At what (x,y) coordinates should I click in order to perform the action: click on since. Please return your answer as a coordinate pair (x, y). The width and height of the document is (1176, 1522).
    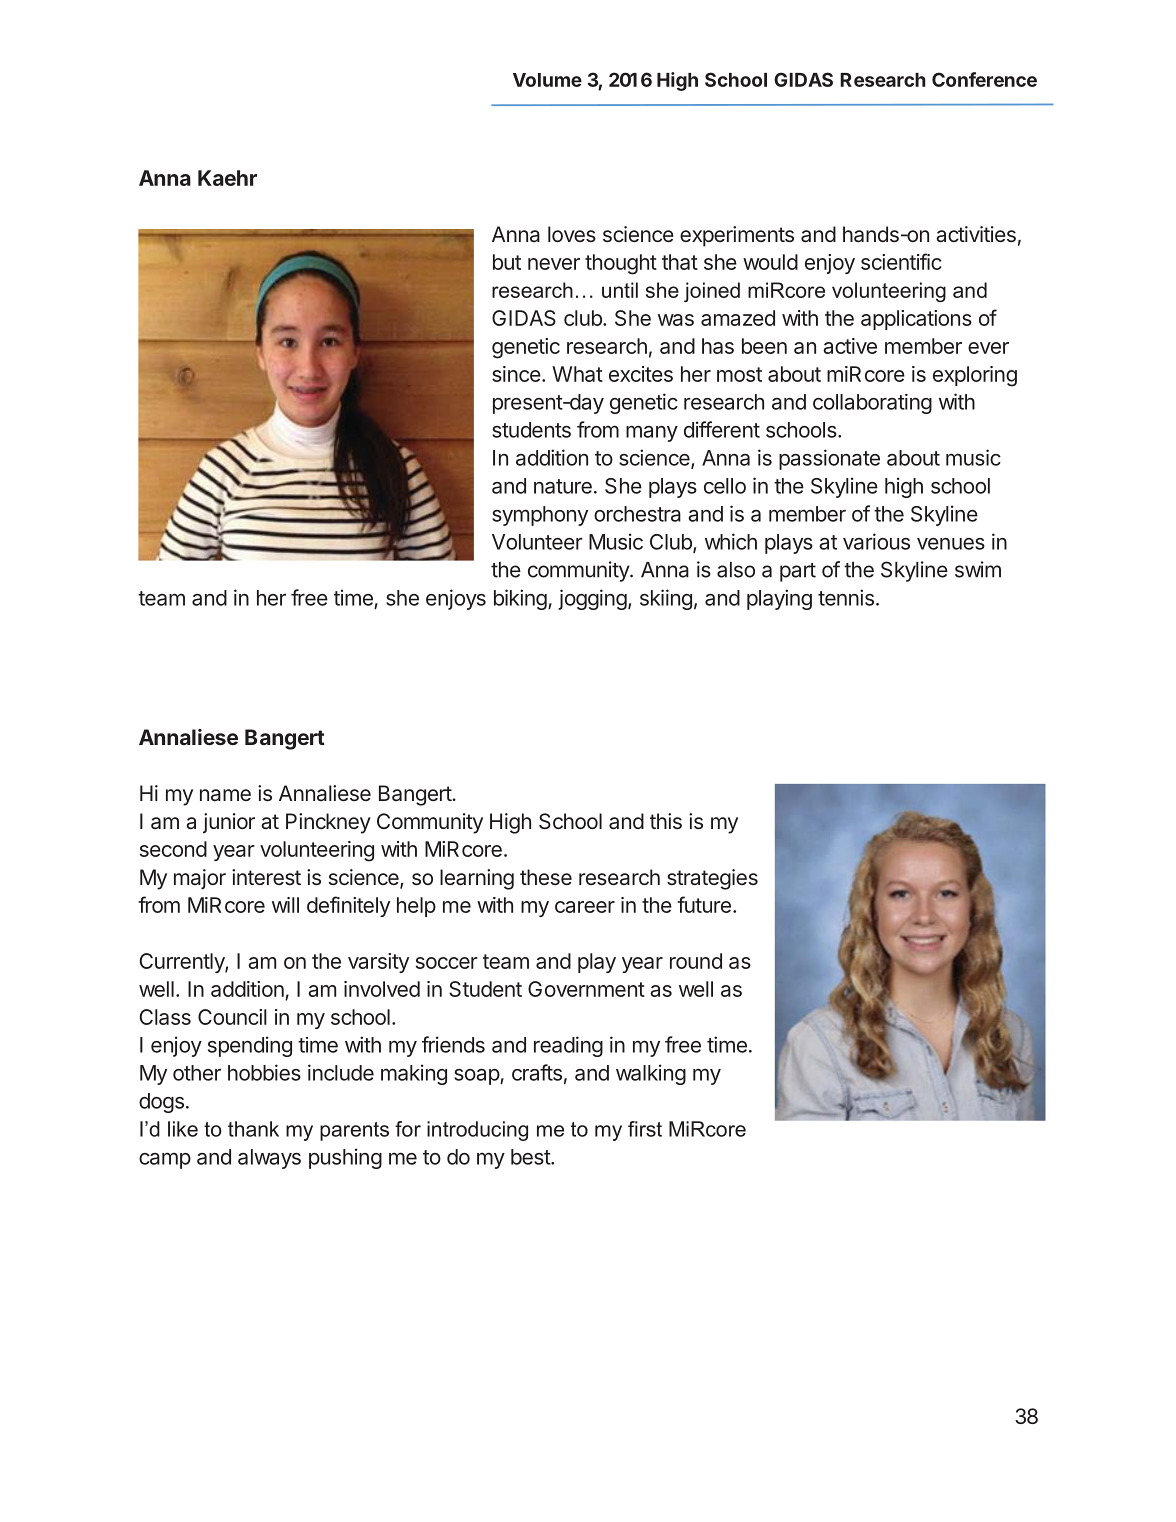
    Looking at the image, I should click on (516, 374).
